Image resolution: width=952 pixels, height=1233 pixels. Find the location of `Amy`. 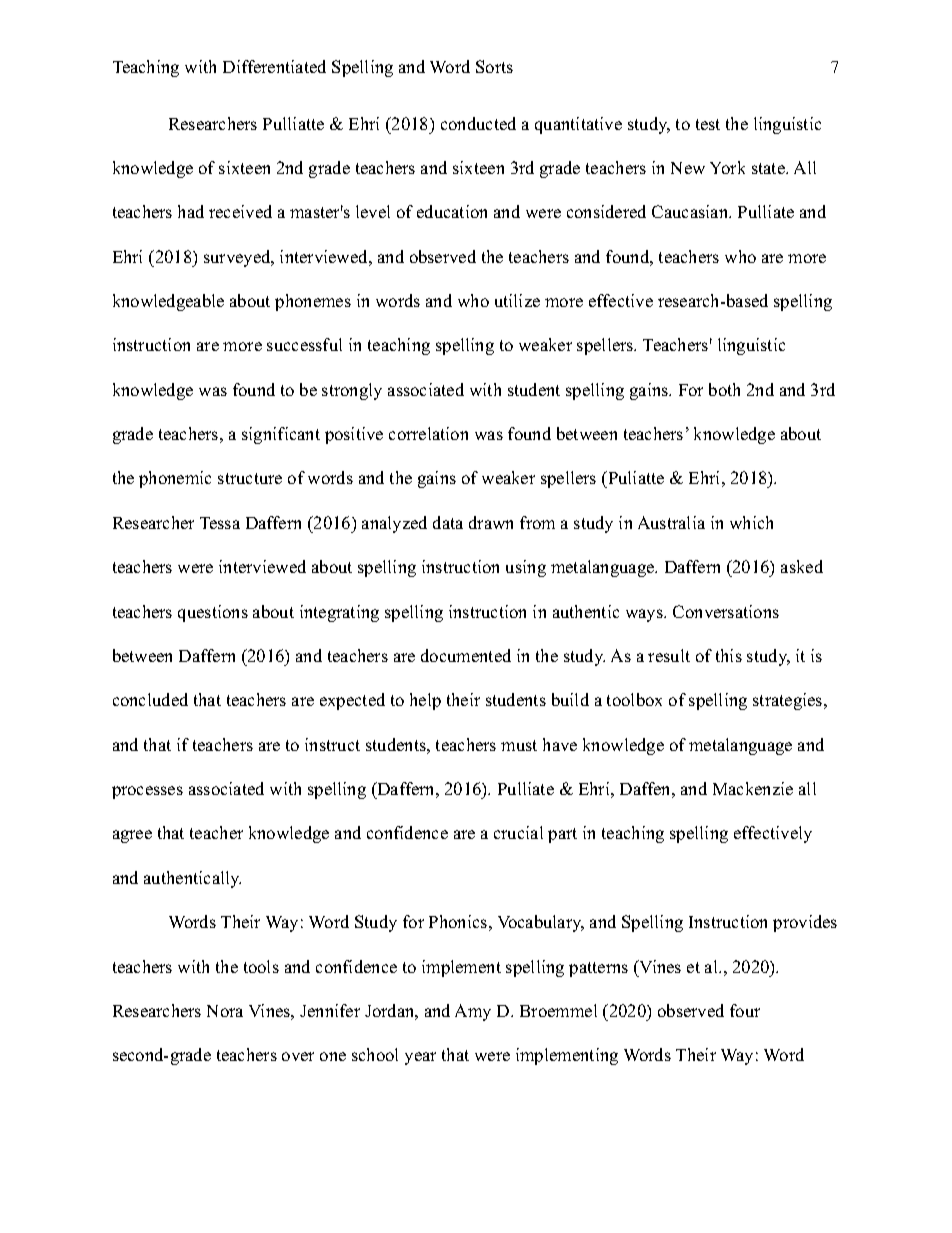

Amy is located at coordinates (473, 1012).
